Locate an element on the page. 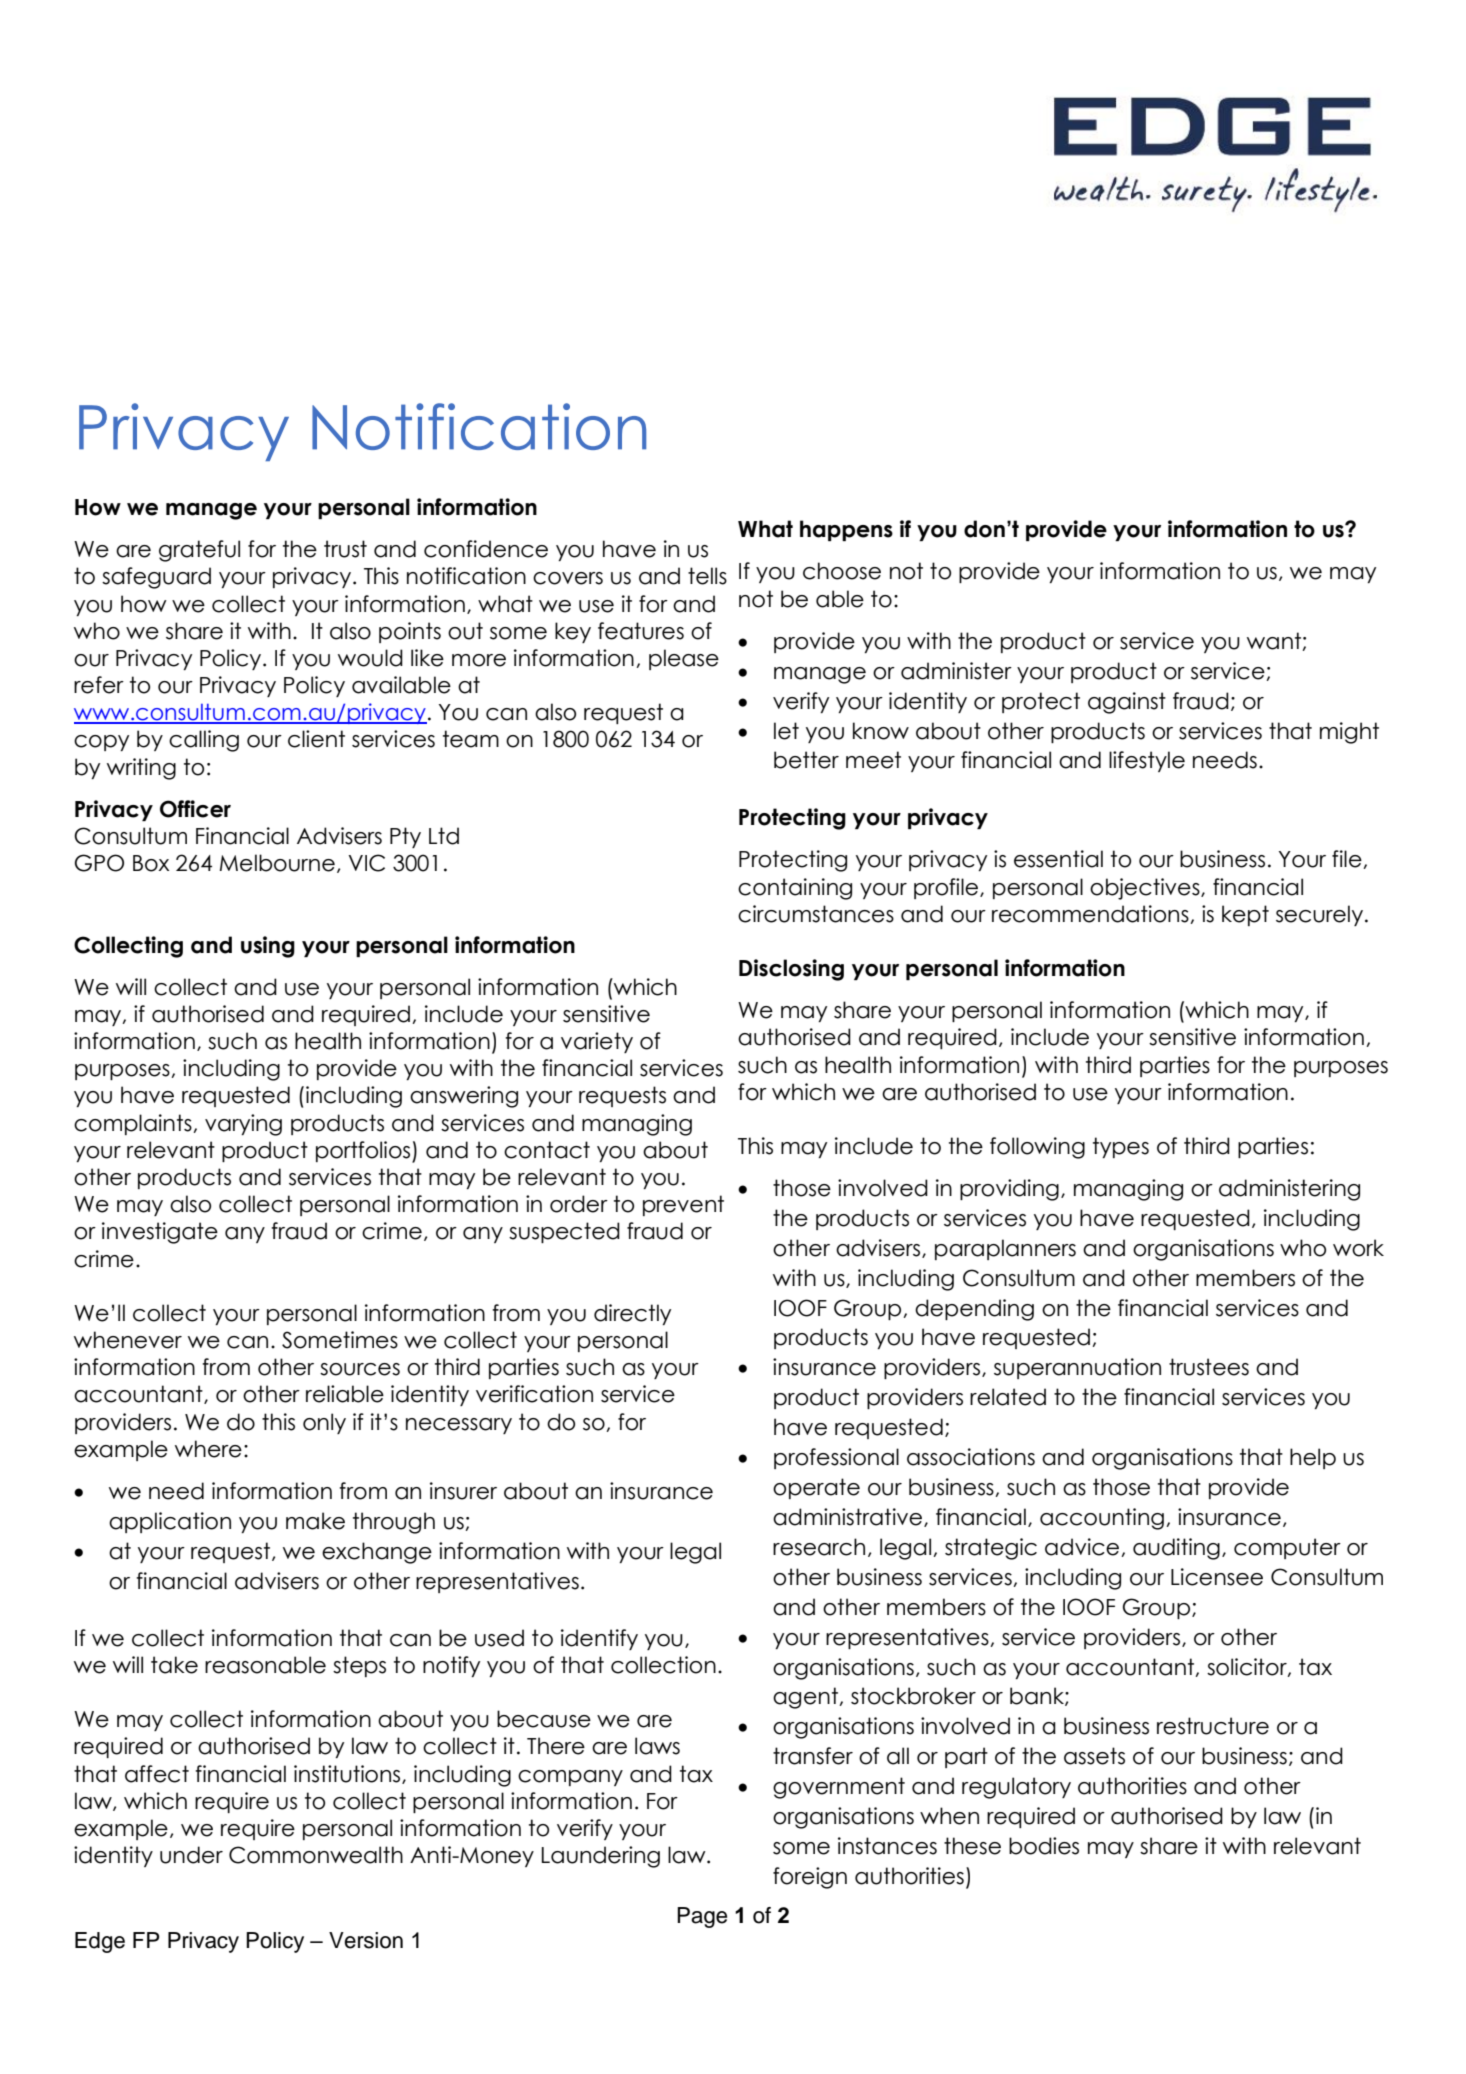 The width and height of the document is (1466, 2074). Commonwealth is located at coordinates (316, 1855).
